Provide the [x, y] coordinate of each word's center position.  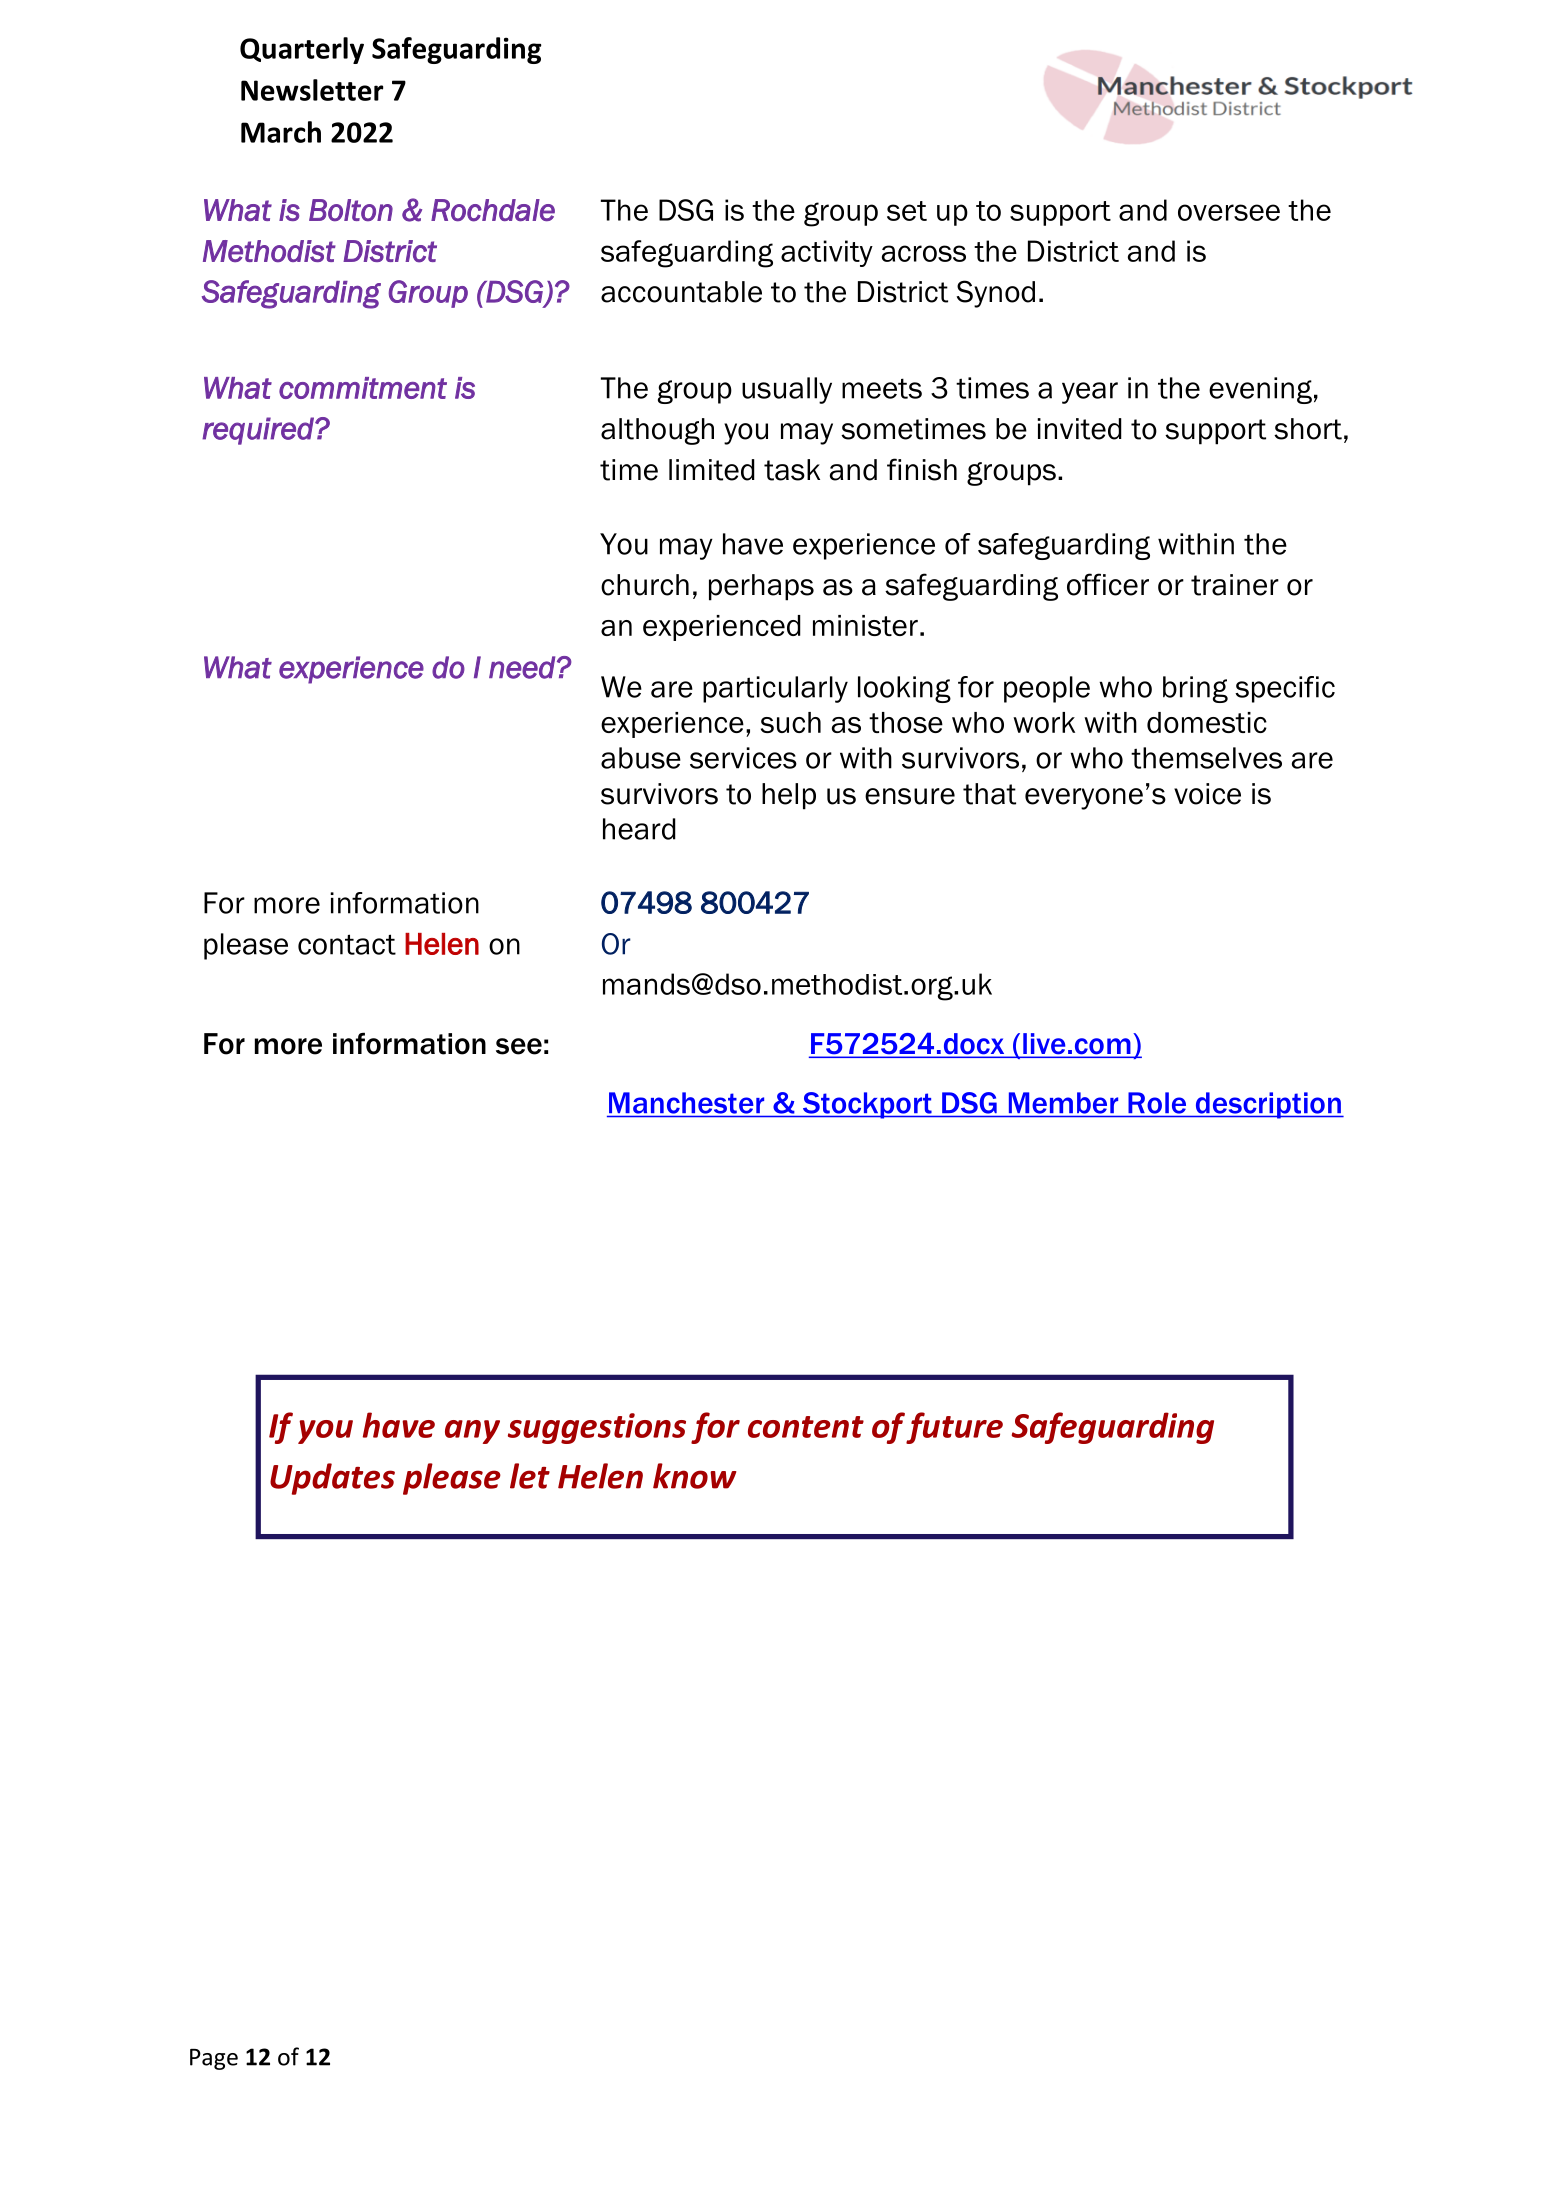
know [695, 1476]
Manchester [686, 1103]
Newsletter [312, 90]
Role [1157, 1103]
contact [347, 944]
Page [214, 2059]
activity [827, 253]
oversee [1229, 212]
